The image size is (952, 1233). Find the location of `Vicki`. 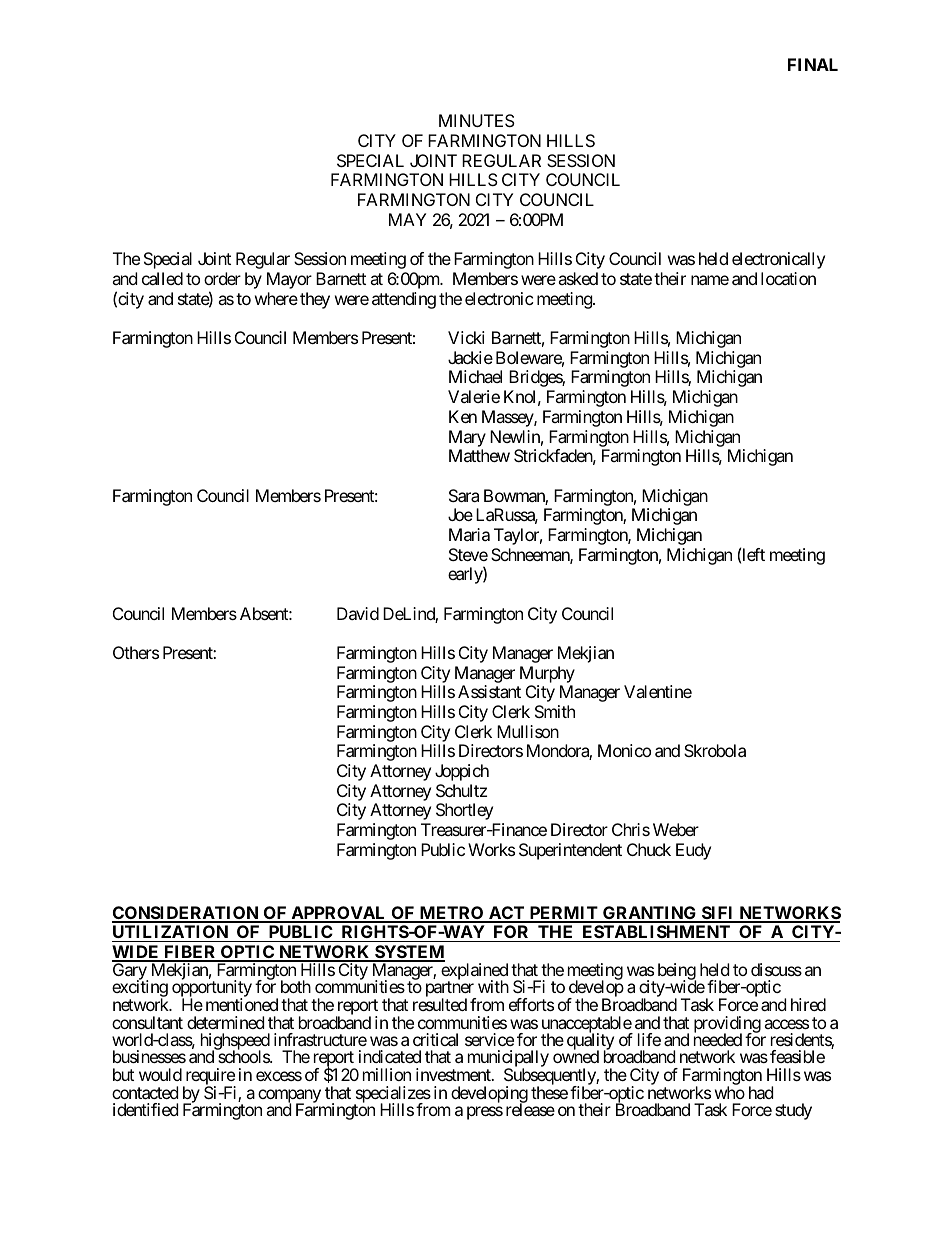

Vicki is located at coordinates (466, 337).
